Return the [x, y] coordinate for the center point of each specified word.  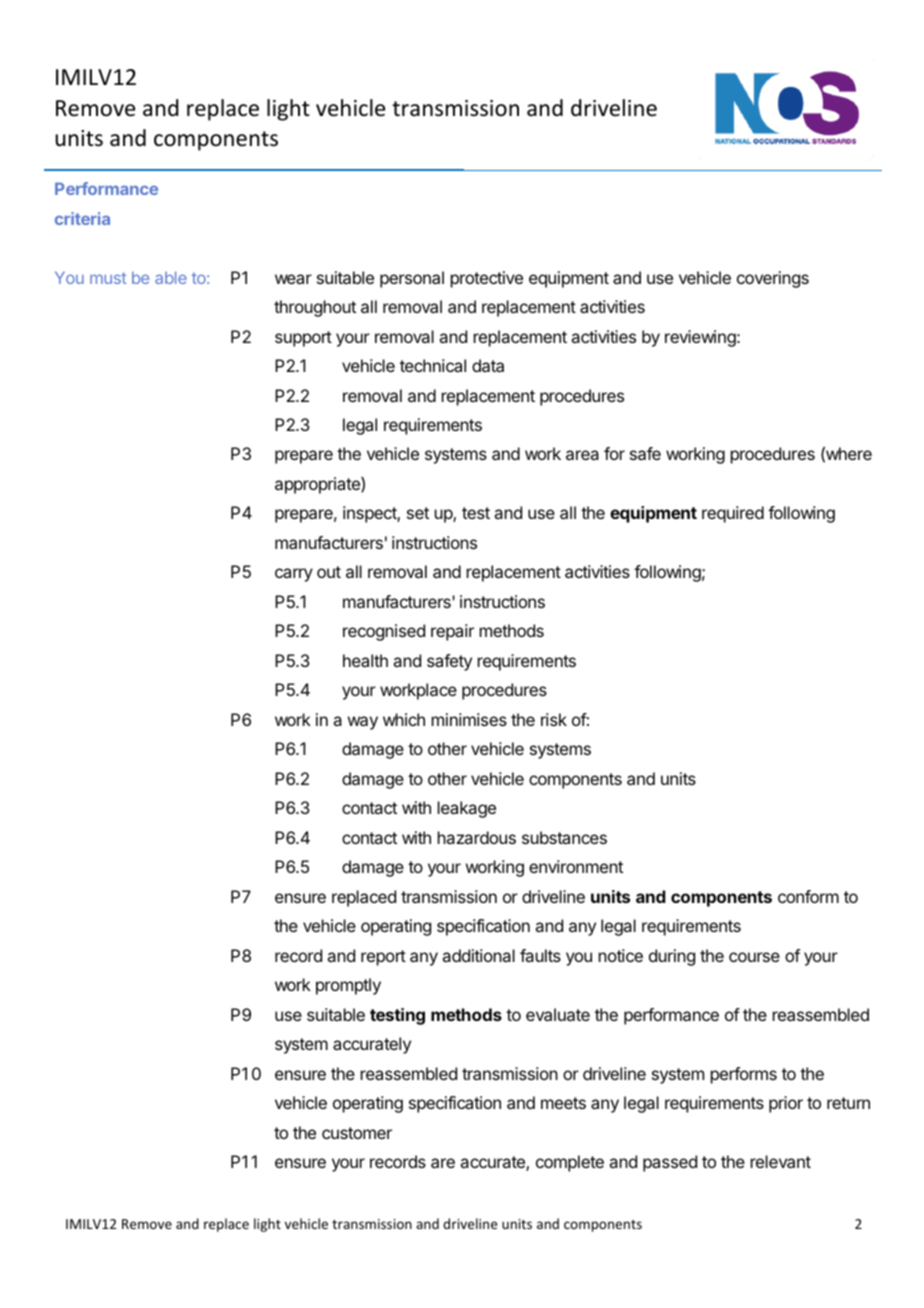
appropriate [318, 485]
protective [487, 279]
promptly [348, 986]
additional [478, 955]
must [108, 278]
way [363, 723]
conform [808, 896]
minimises [469, 719]
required [733, 514]
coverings [773, 279]
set [418, 513]
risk [554, 719]
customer [357, 1133]
